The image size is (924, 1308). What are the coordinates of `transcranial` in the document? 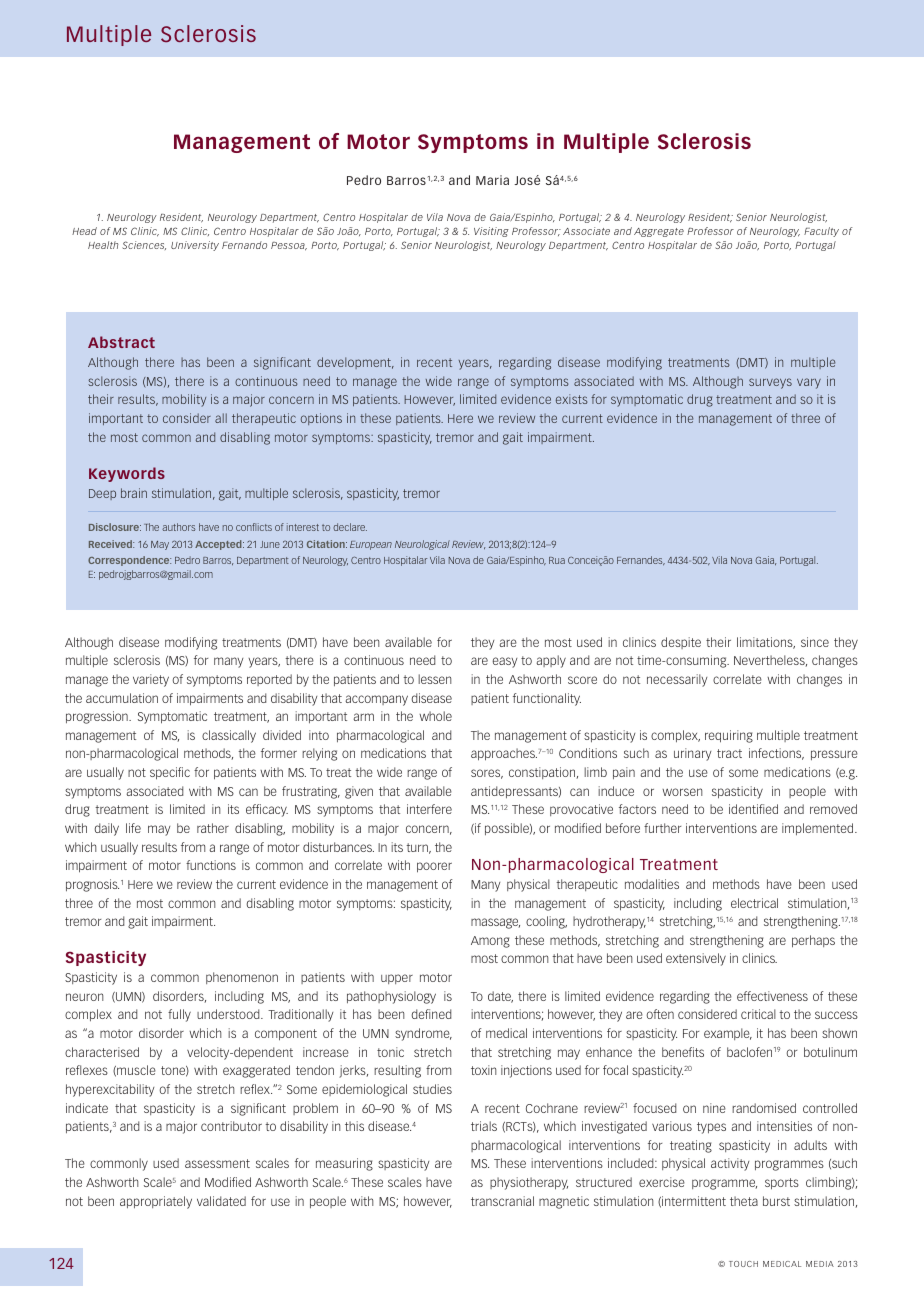 It's located at (502, 1201).
